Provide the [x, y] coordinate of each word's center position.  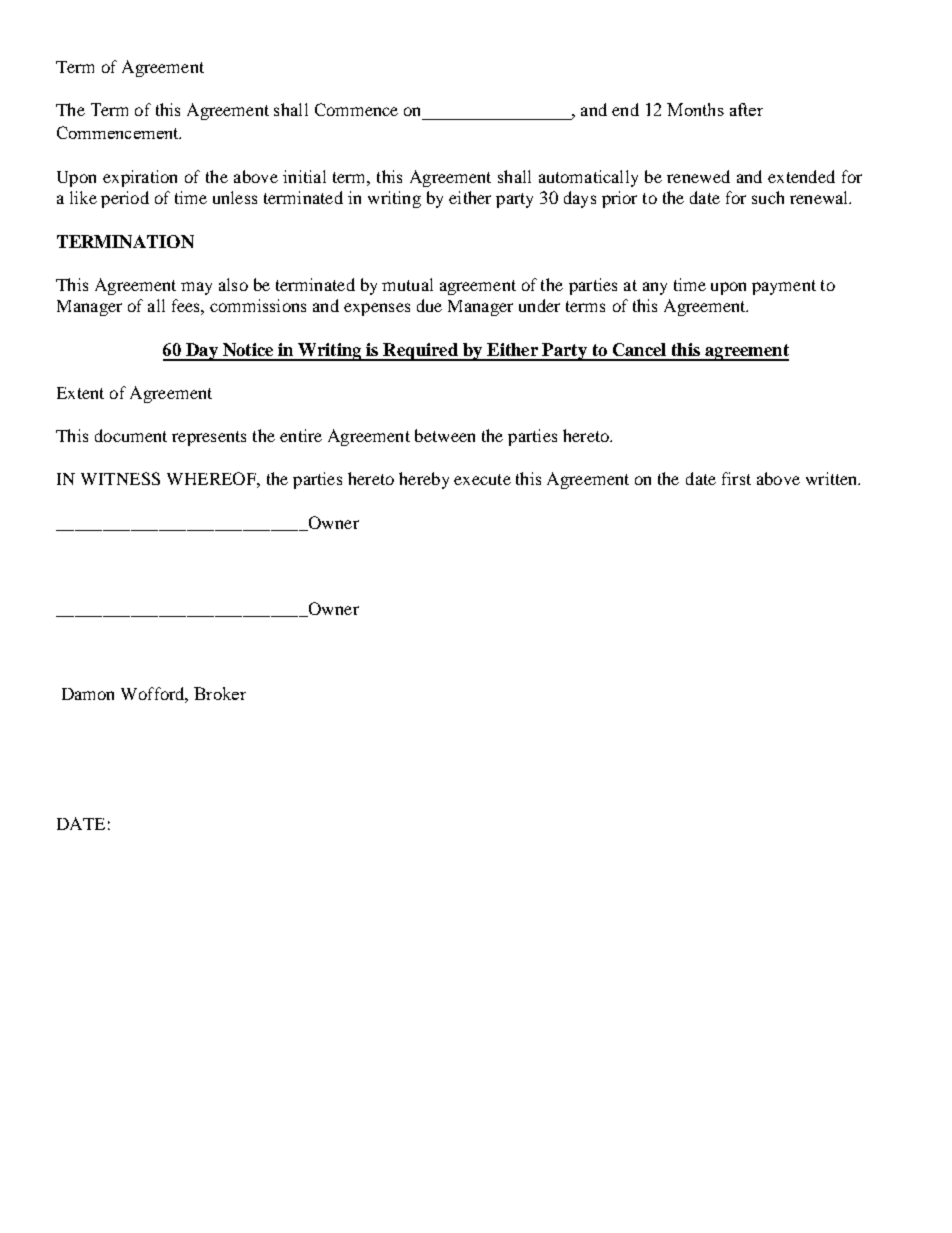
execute [482, 479]
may [196, 288]
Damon [88, 694]
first [736, 478]
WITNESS [120, 478]
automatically [588, 178]
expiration [140, 178]
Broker [220, 693]
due [429, 305]
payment [784, 287]
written [833, 478]
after [746, 109]
